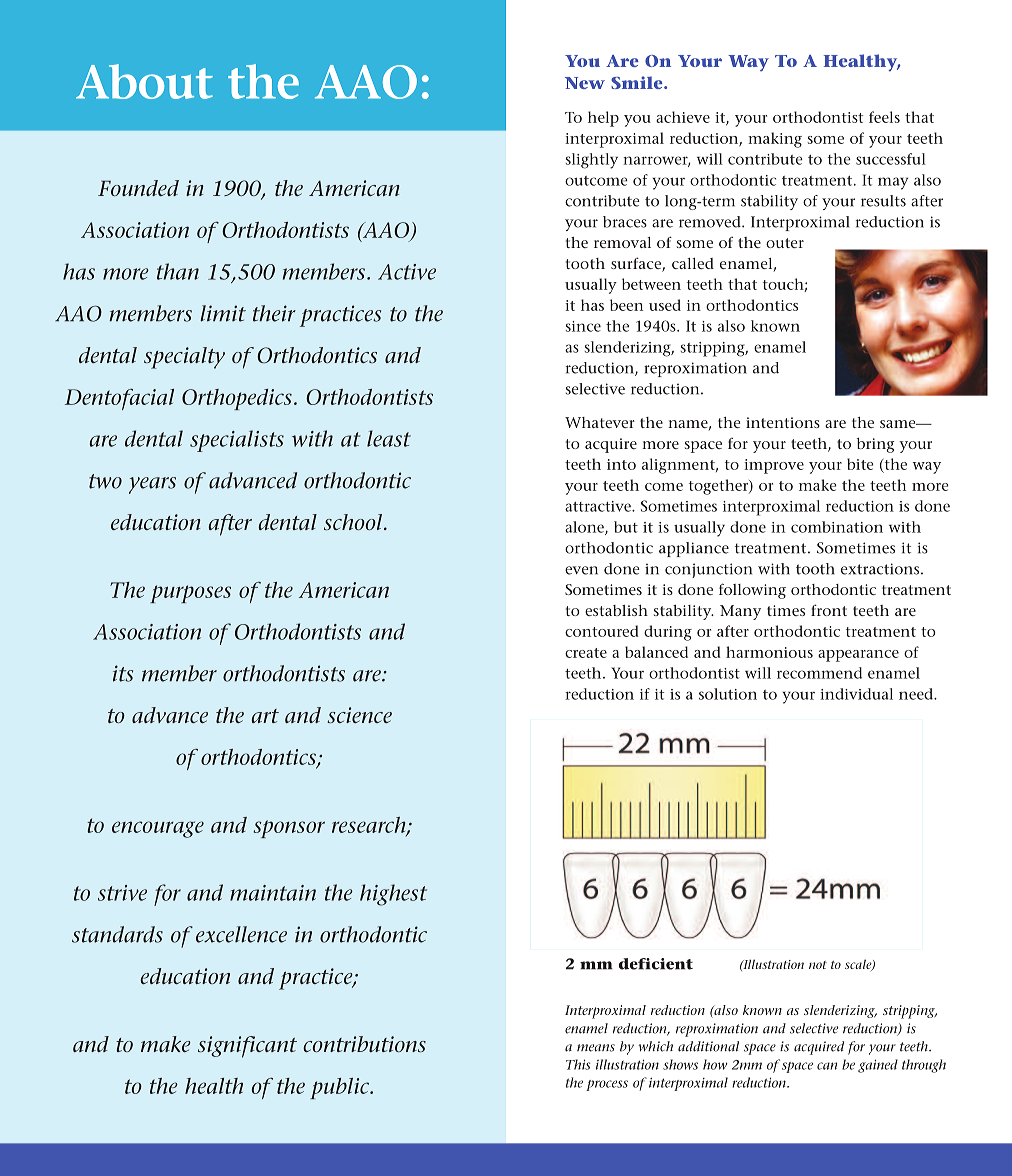 This document has width=1012, height=1176. What do you see at coordinates (884, 117) in the document?
I see `feels` at bounding box center [884, 117].
